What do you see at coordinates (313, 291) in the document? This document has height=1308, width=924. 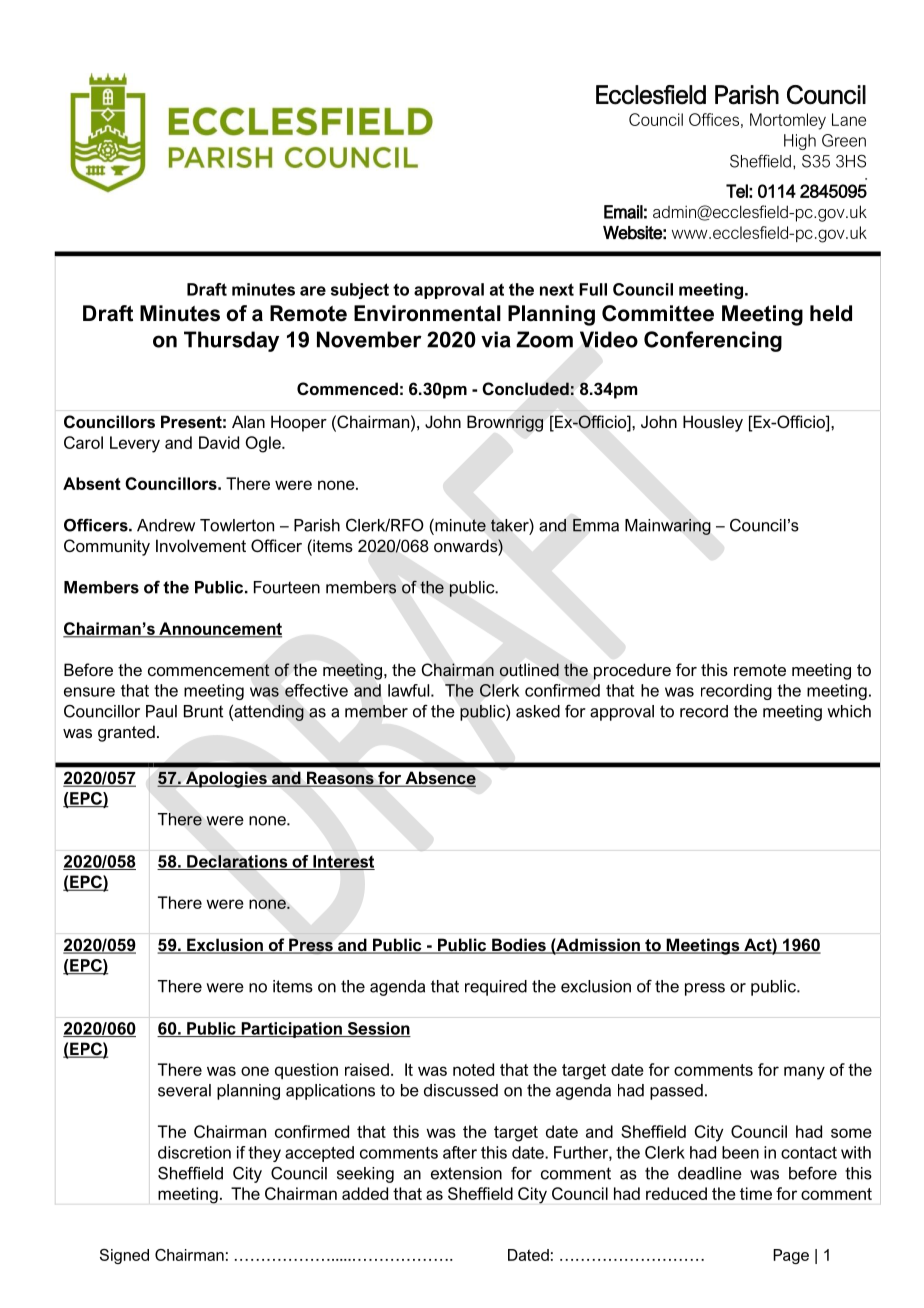 I see `are` at bounding box center [313, 291].
